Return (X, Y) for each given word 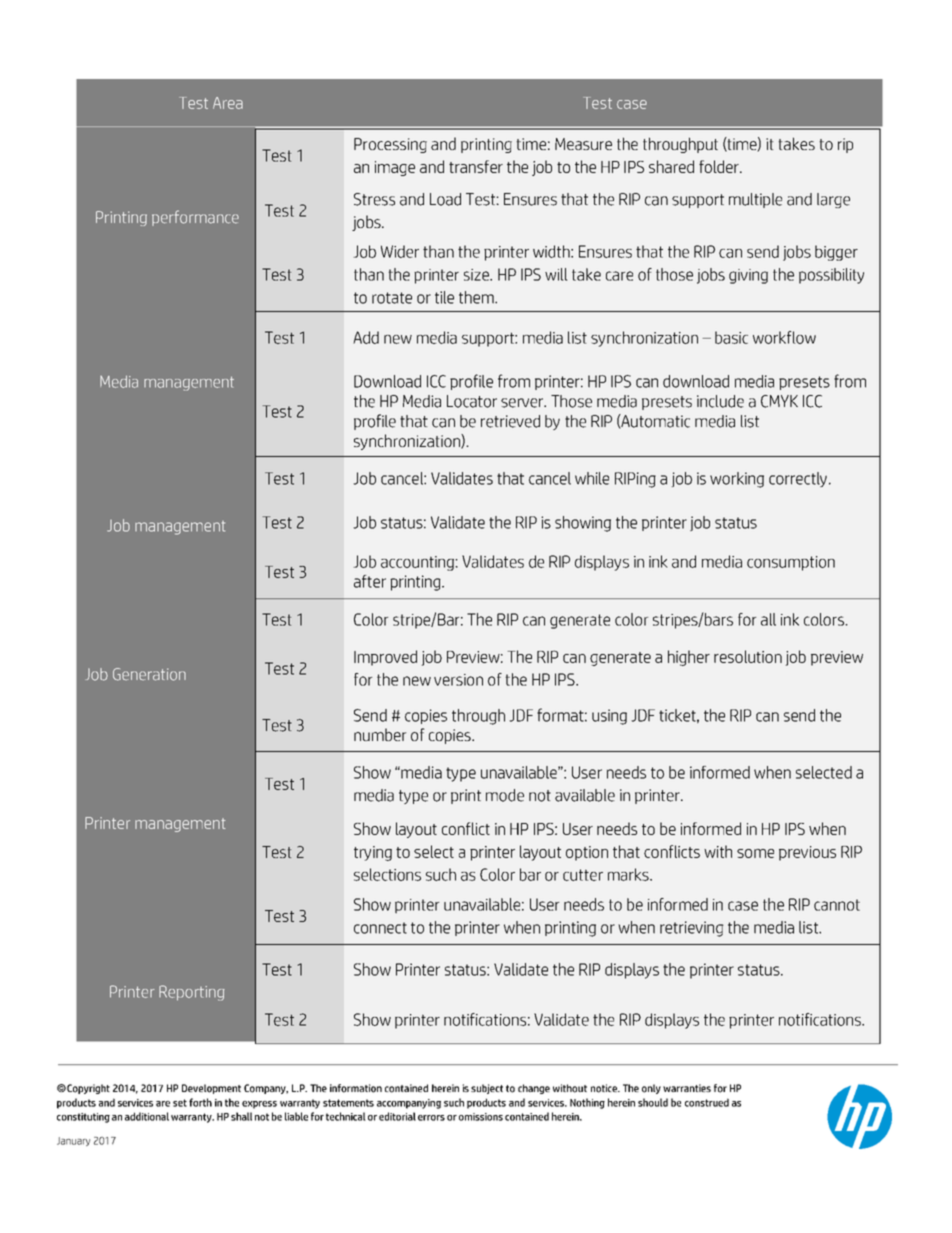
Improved (385, 658)
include (720, 401)
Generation (149, 674)
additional (147, 1116)
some (755, 853)
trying (373, 853)
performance (195, 218)
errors (431, 1118)
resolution (748, 656)
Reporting (192, 993)
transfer (476, 166)
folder (720, 166)
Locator (472, 401)
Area (228, 103)
